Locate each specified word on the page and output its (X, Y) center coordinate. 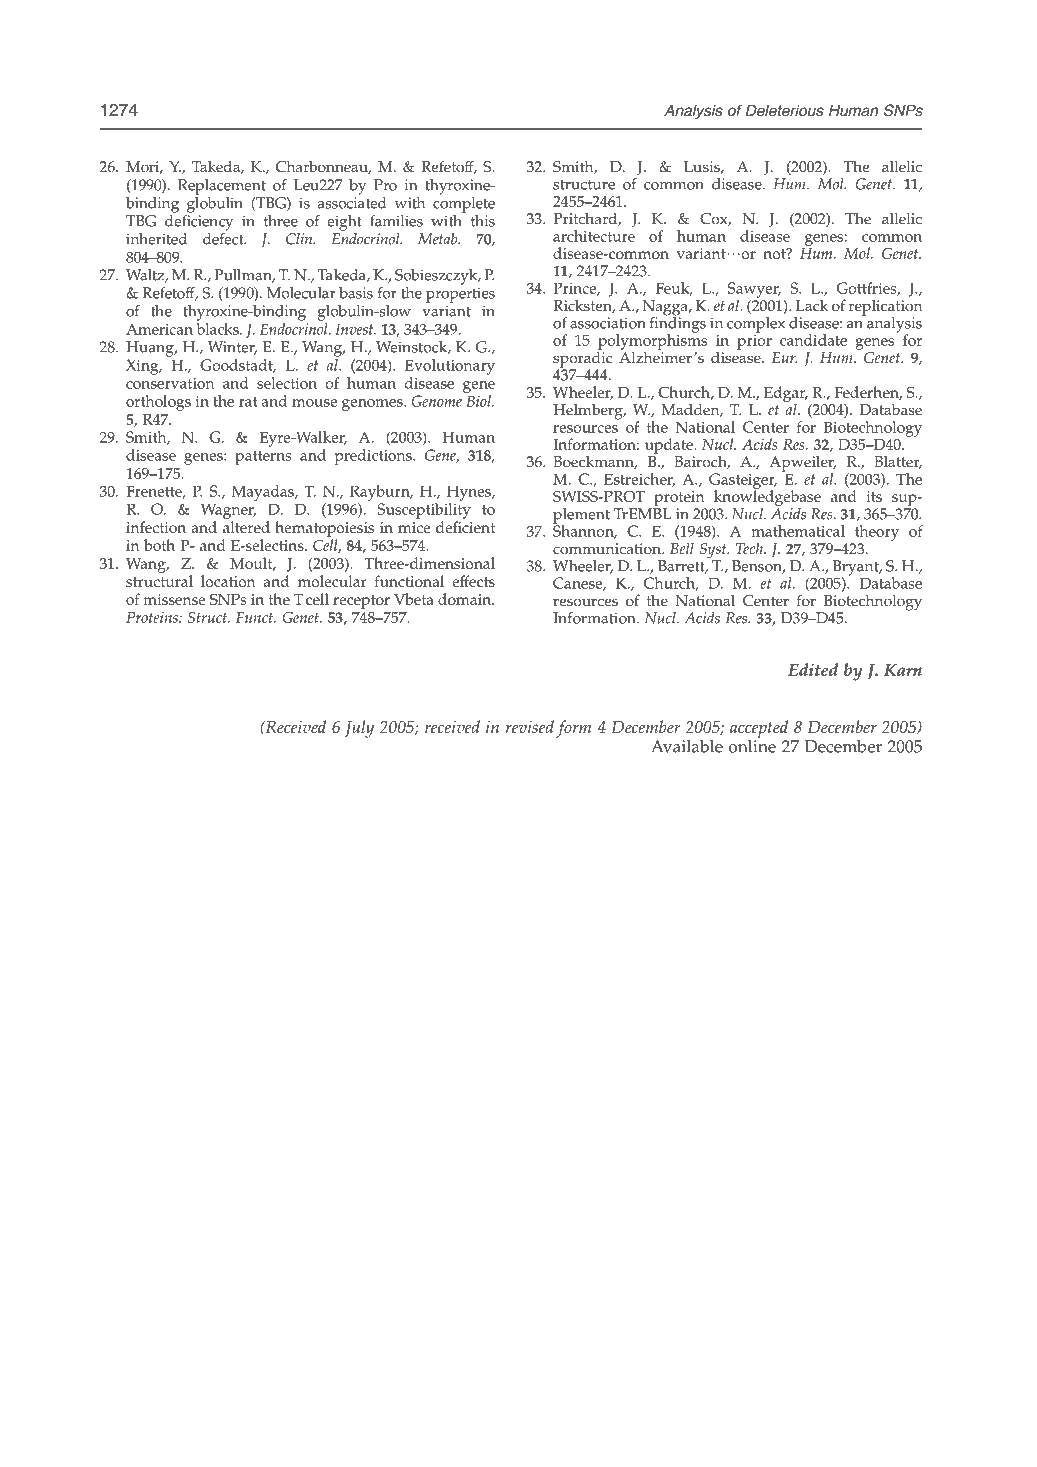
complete (464, 203)
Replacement (222, 187)
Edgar (786, 395)
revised (529, 726)
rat (248, 402)
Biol (479, 401)
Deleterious (785, 110)
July (359, 729)
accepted (759, 730)
